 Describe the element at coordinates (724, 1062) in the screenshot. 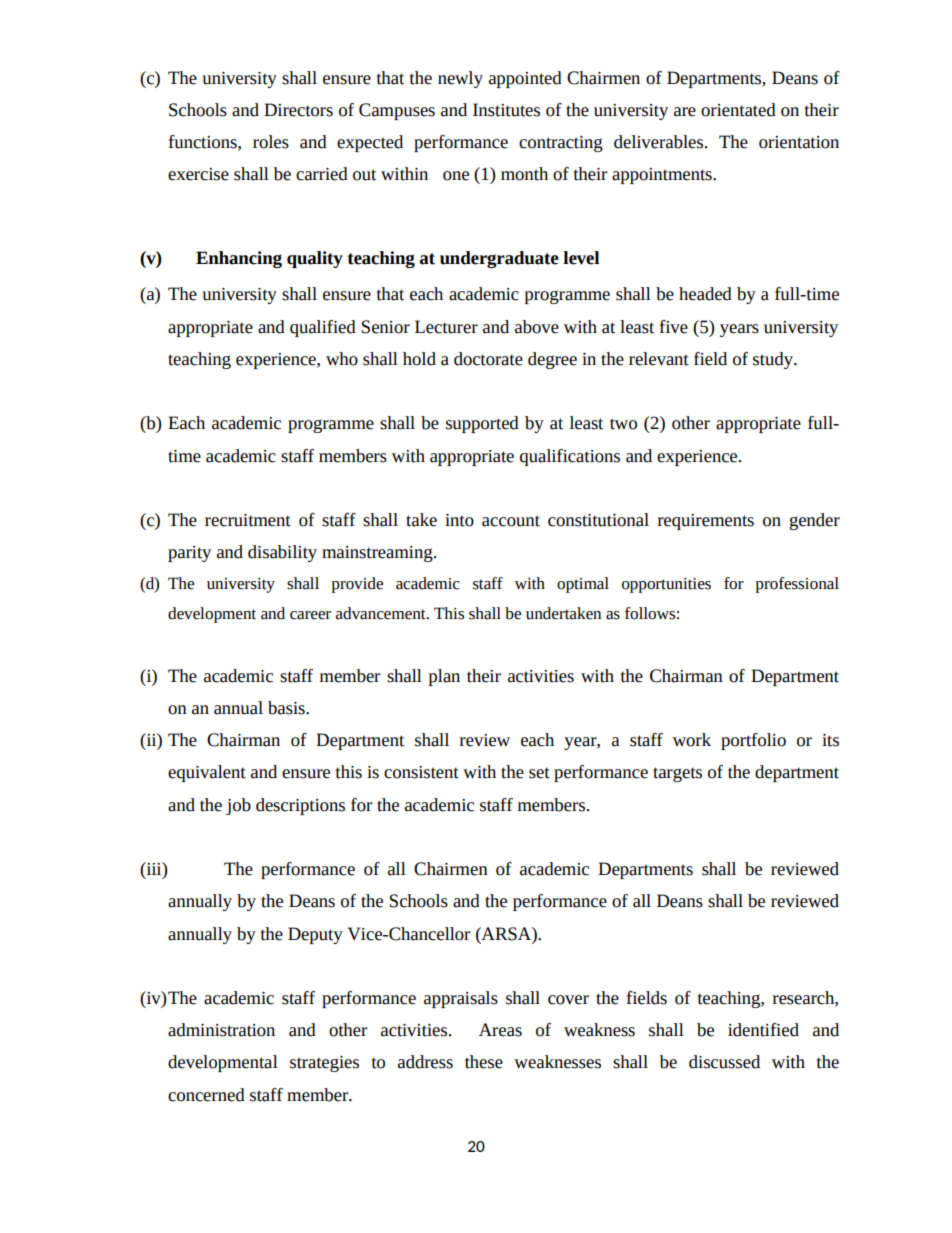

I see `discussed` at that location.
